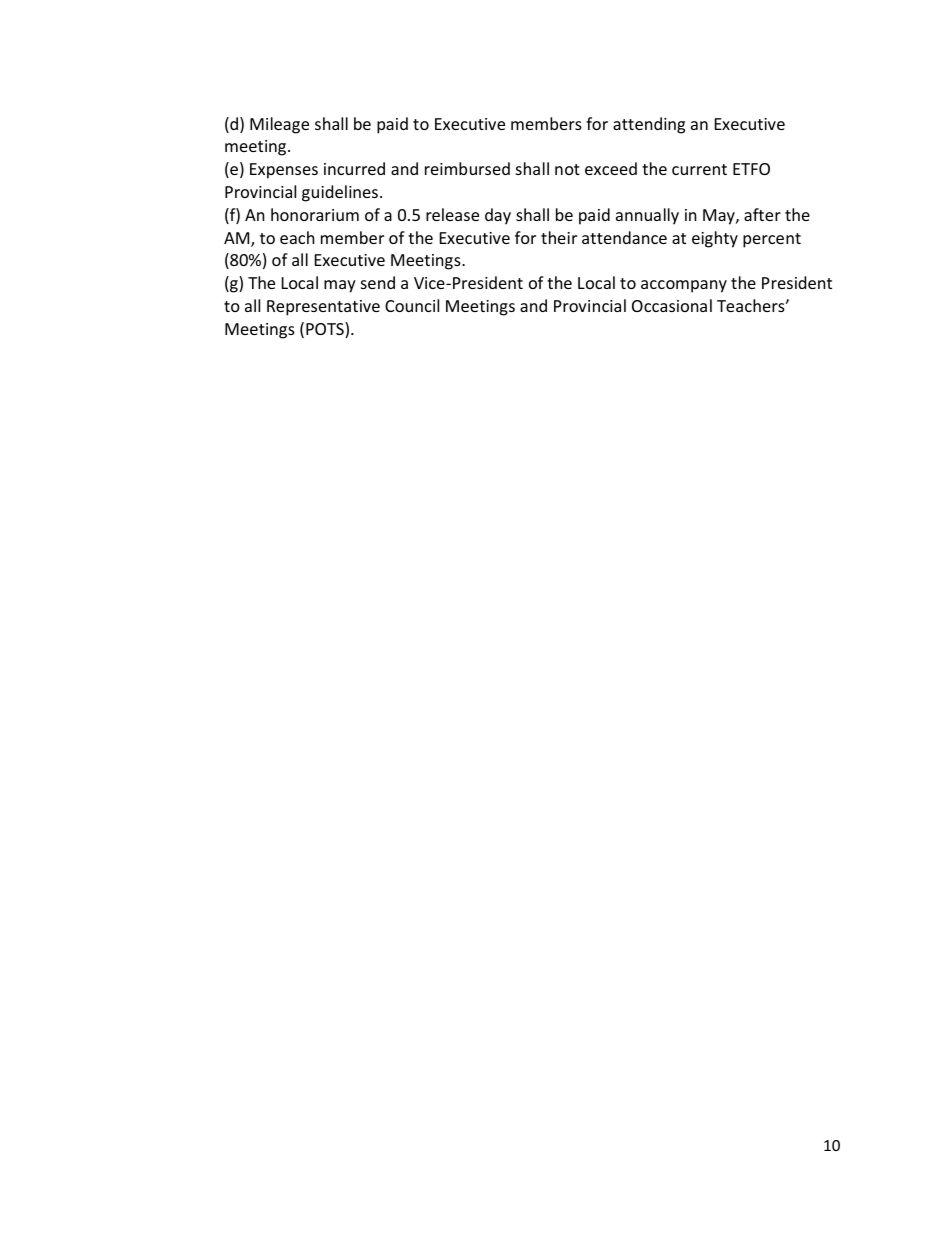 This screenshot has height=1233, width=952. What do you see at coordinates (279, 125) in the screenshot?
I see `Mileage` at bounding box center [279, 125].
